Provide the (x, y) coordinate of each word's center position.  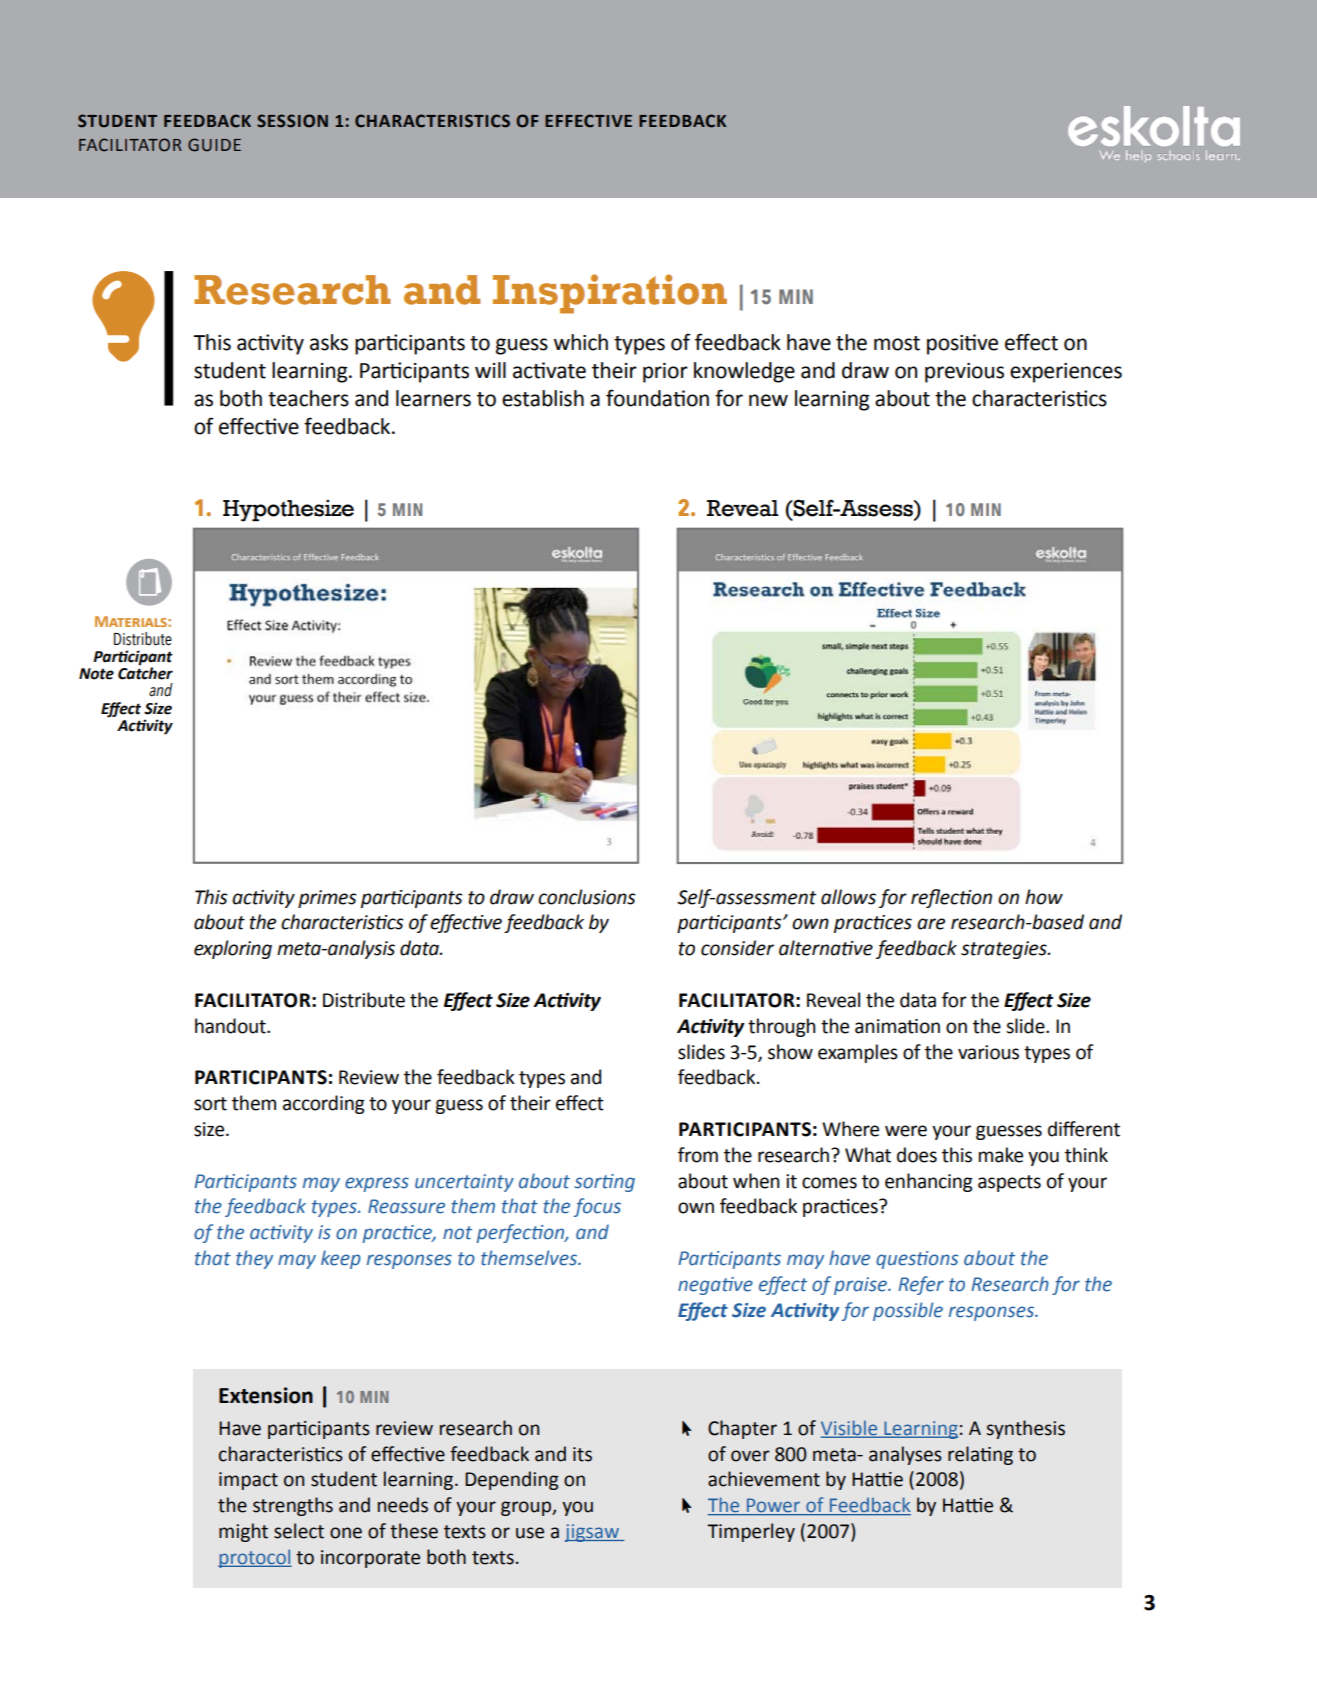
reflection (951, 898)
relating (980, 1455)
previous (964, 373)
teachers (308, 398)
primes (327, 899)
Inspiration (610, 294)
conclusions (587, 897)
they (254, 1259)
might (243, 1532)
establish (543, 398)
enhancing (929, 1182)
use (530, 1533)
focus (597, 1207)
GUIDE (214, 145)
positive (962, 344)
